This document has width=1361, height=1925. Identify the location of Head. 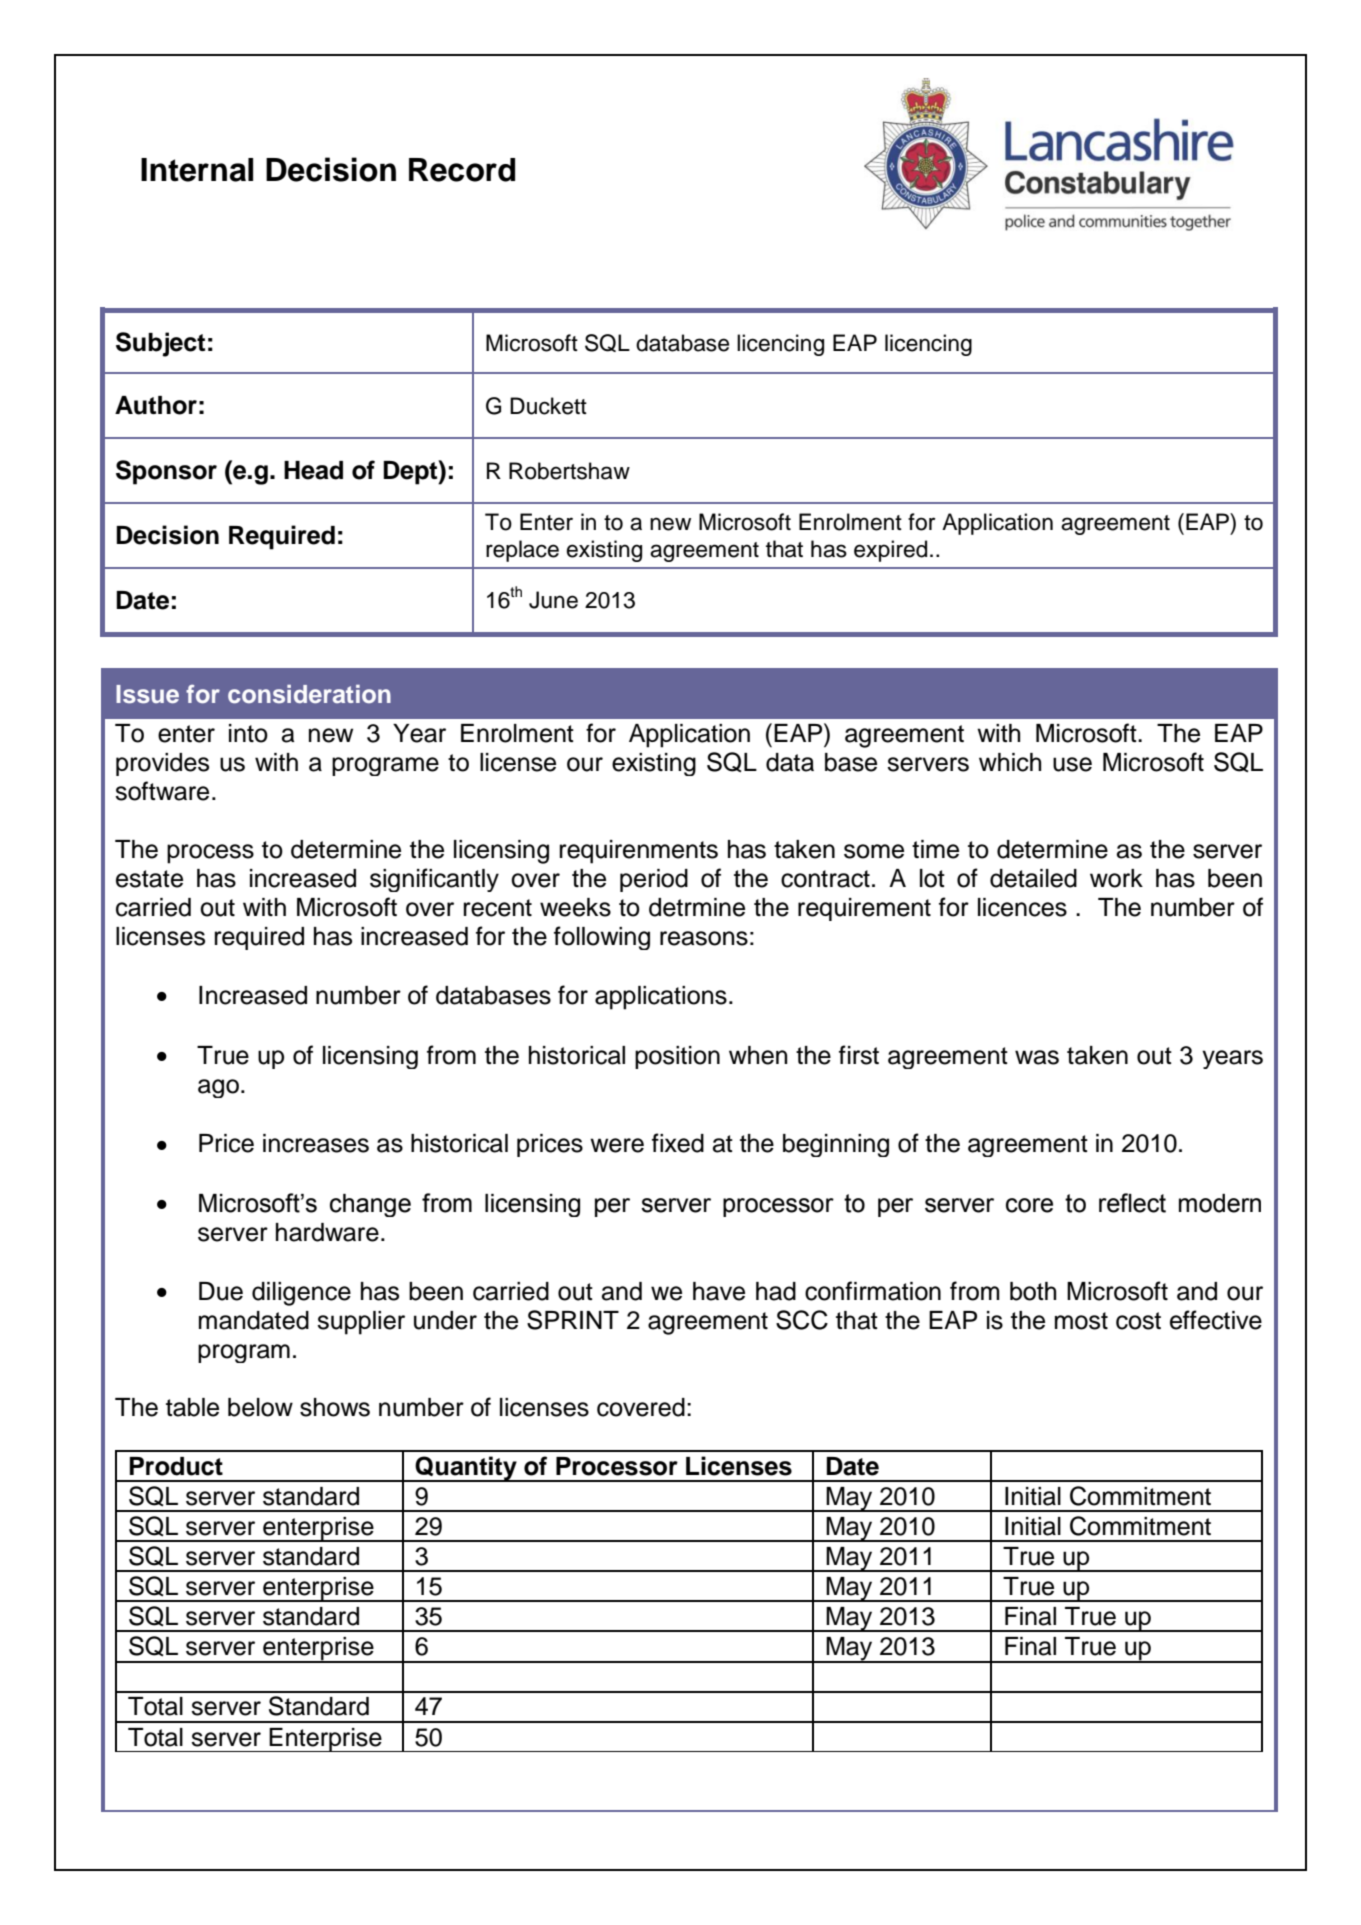
(313, 470).
